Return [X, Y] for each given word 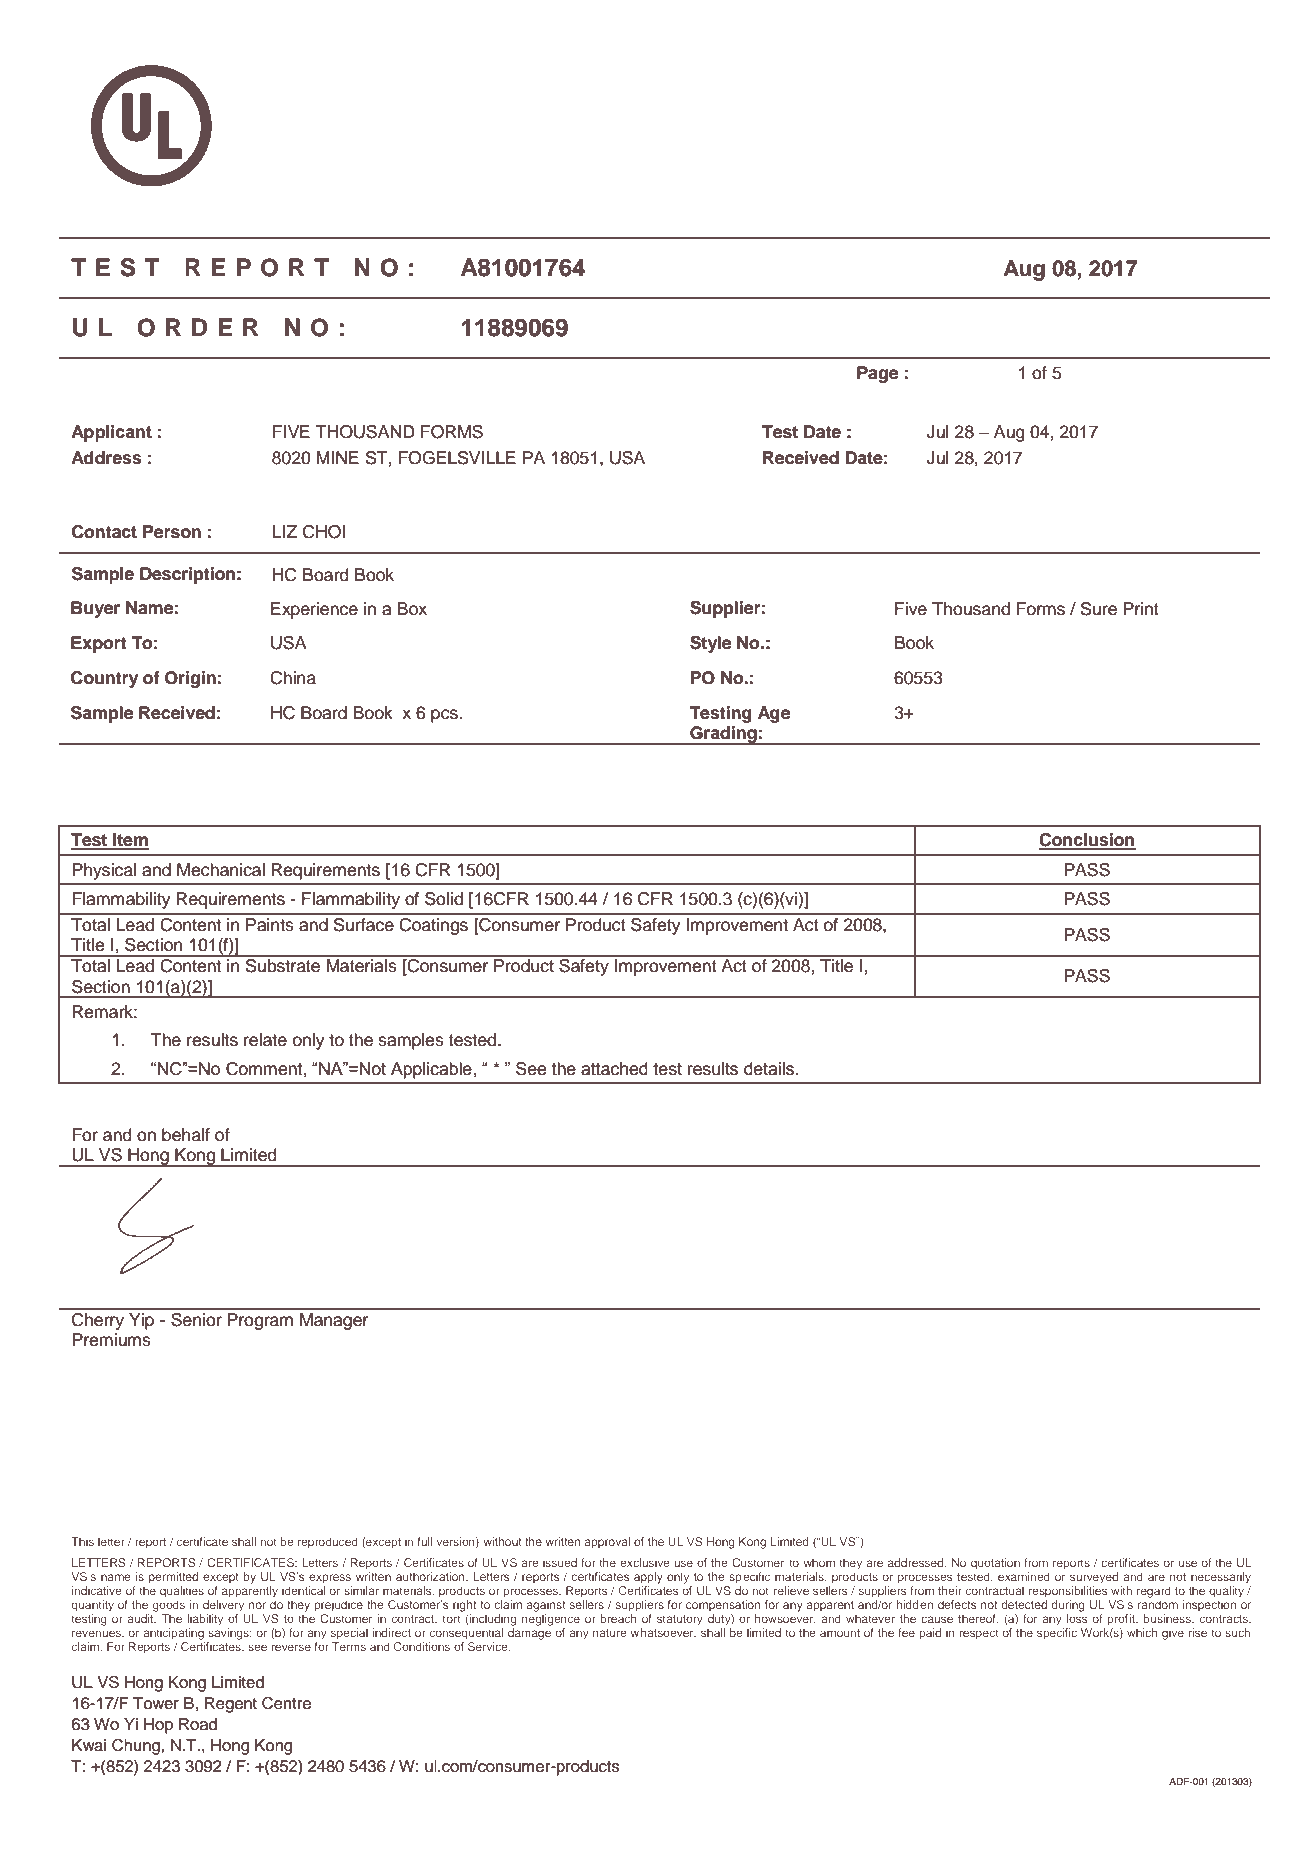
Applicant [111, 433]
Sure [1099, 609]
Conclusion [1087, 841]
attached [614, 1069]
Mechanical [221, 870]
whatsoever [663, 1633]
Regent [231, 1705]
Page [877, 374]
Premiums [111, 1340]
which [1142, 1632]
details [769, 1069]
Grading [723, 735]
